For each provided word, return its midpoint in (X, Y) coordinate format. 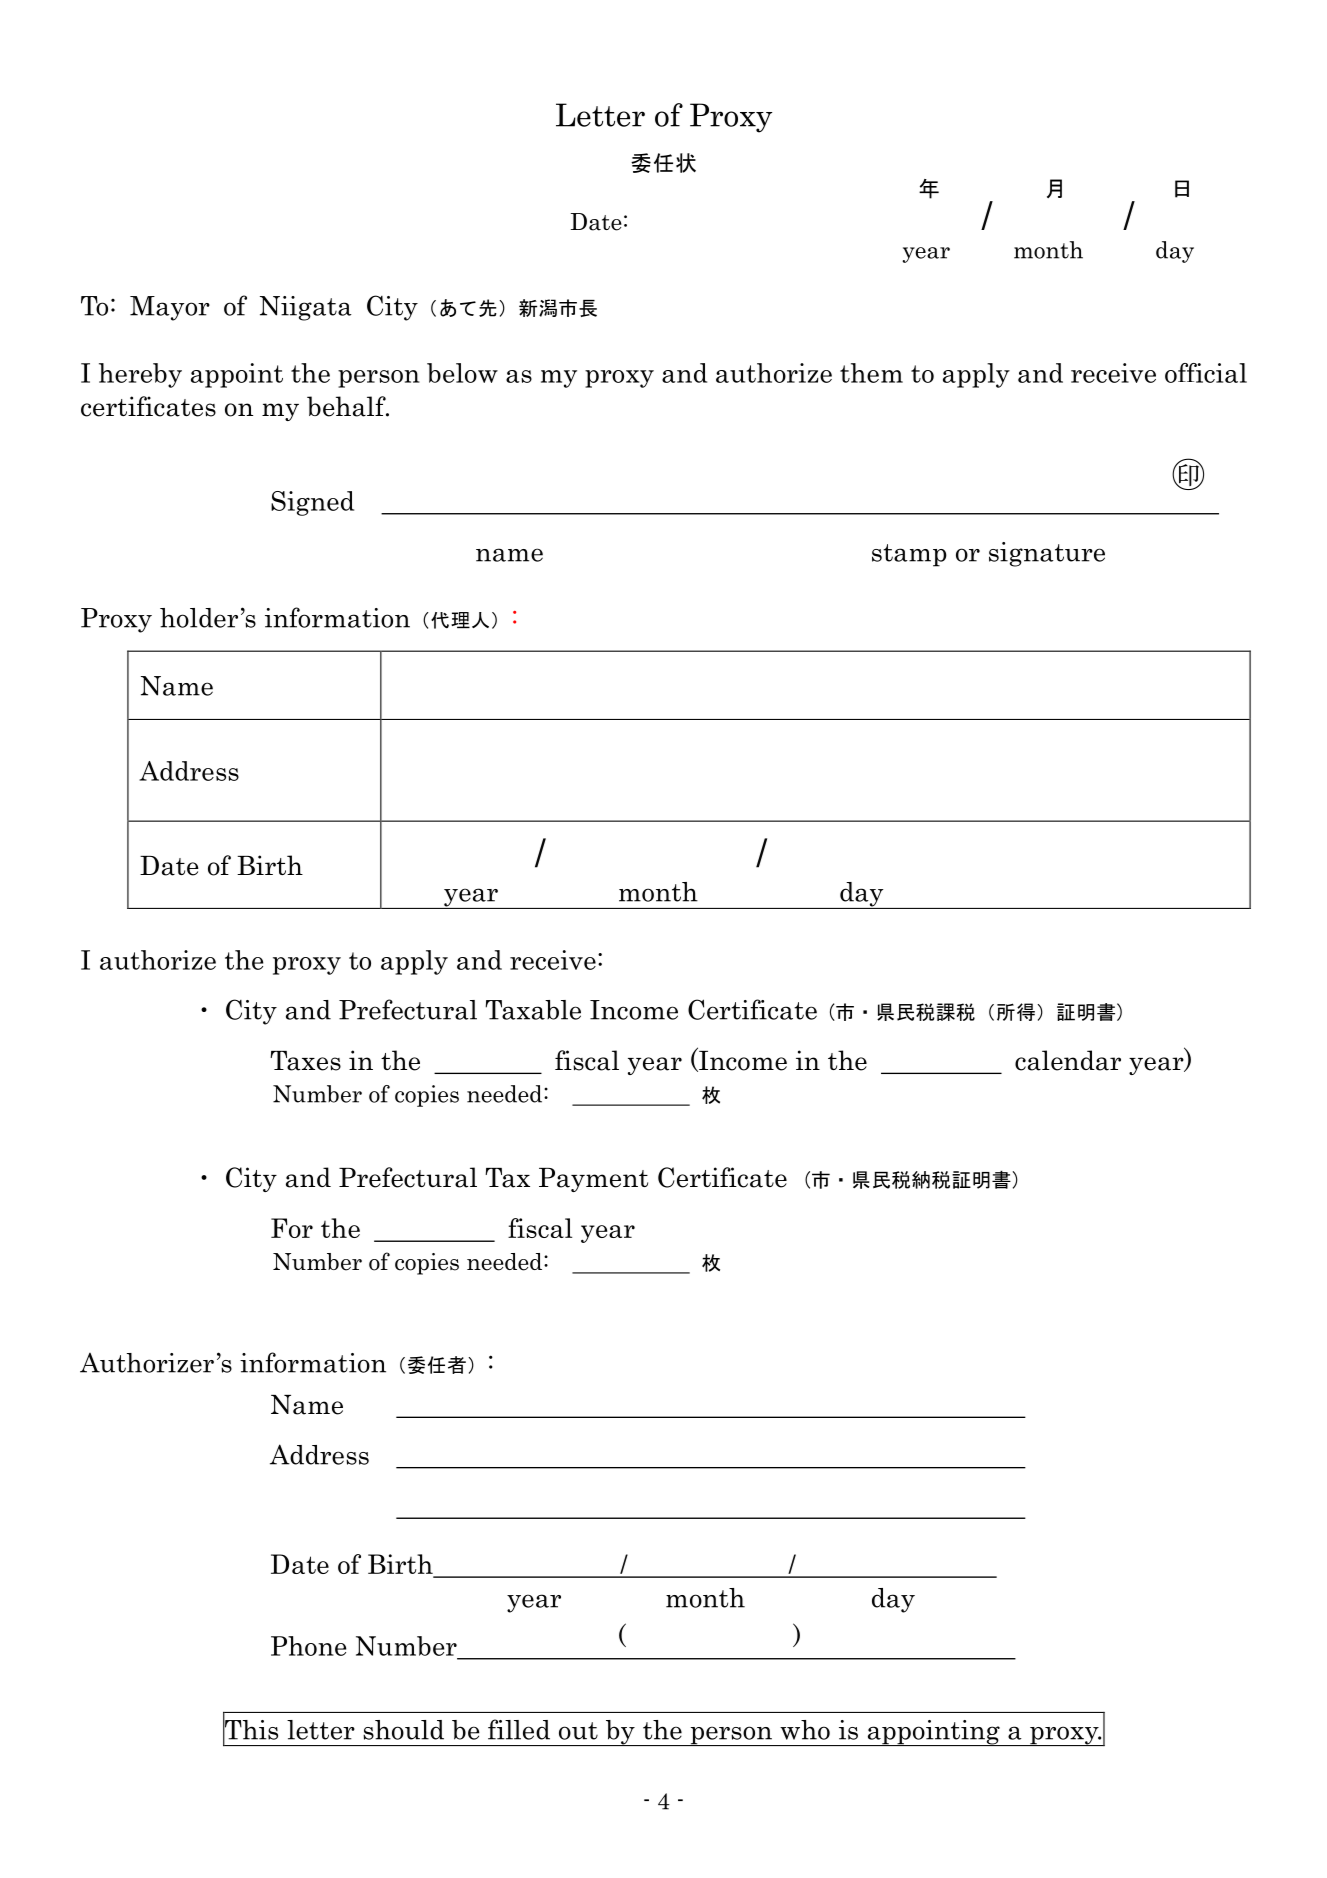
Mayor (170, 308)
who (805, 1730)
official (1206, 373)
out (578, 1731)
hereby (140, 375)
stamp (909, 555)
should (403, 1730)
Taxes (305, 1061)
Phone (308, 1646)
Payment (593, 1180)
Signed (312, 503)
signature (1047, 554)
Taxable (533, 1010)
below (462, 373)
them (871, 373)
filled (519, 1729)
